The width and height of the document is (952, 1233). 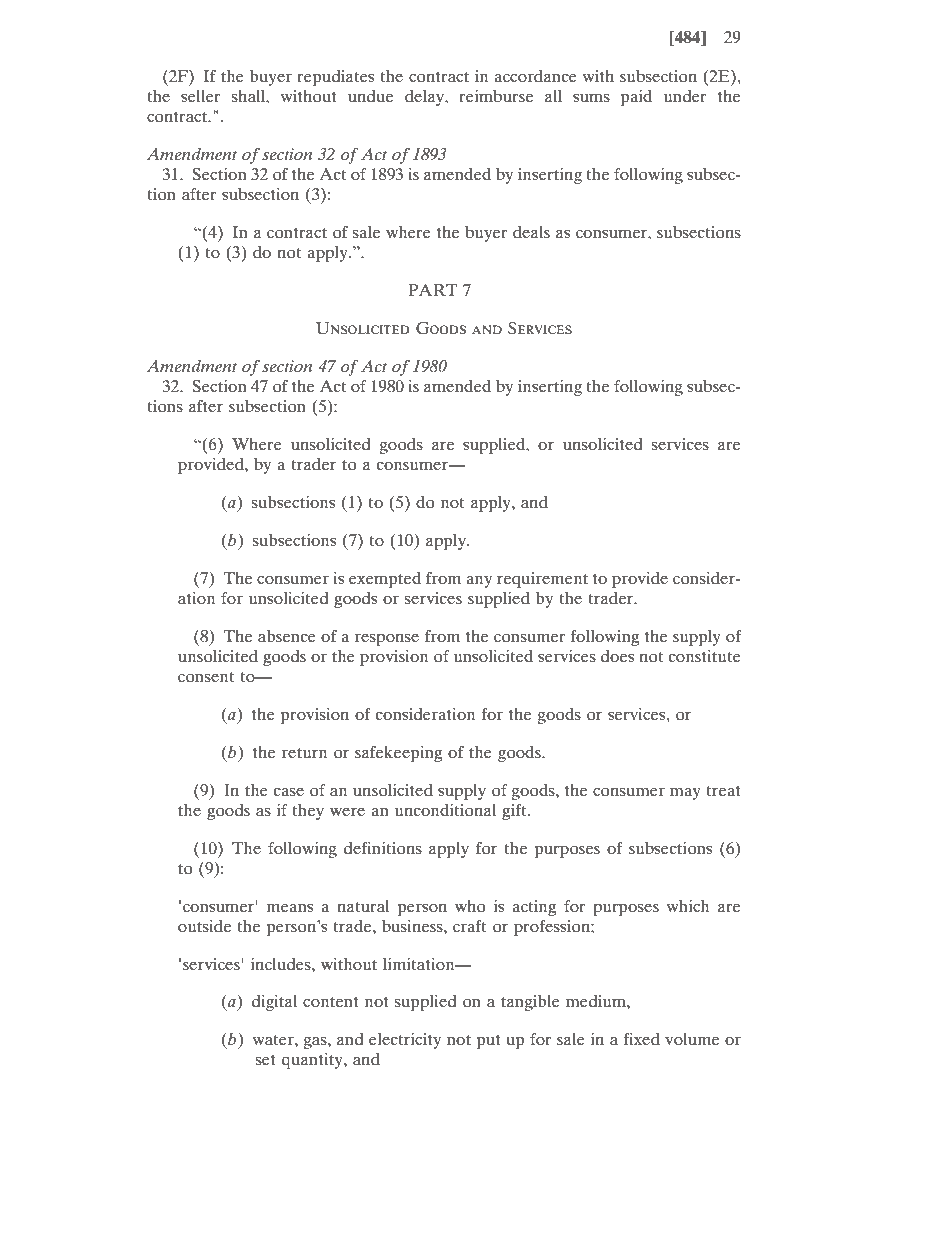 What do you see at coordinates (642, 1039) in the document?
I see `fixed` at bounding box center [642, 1039].
